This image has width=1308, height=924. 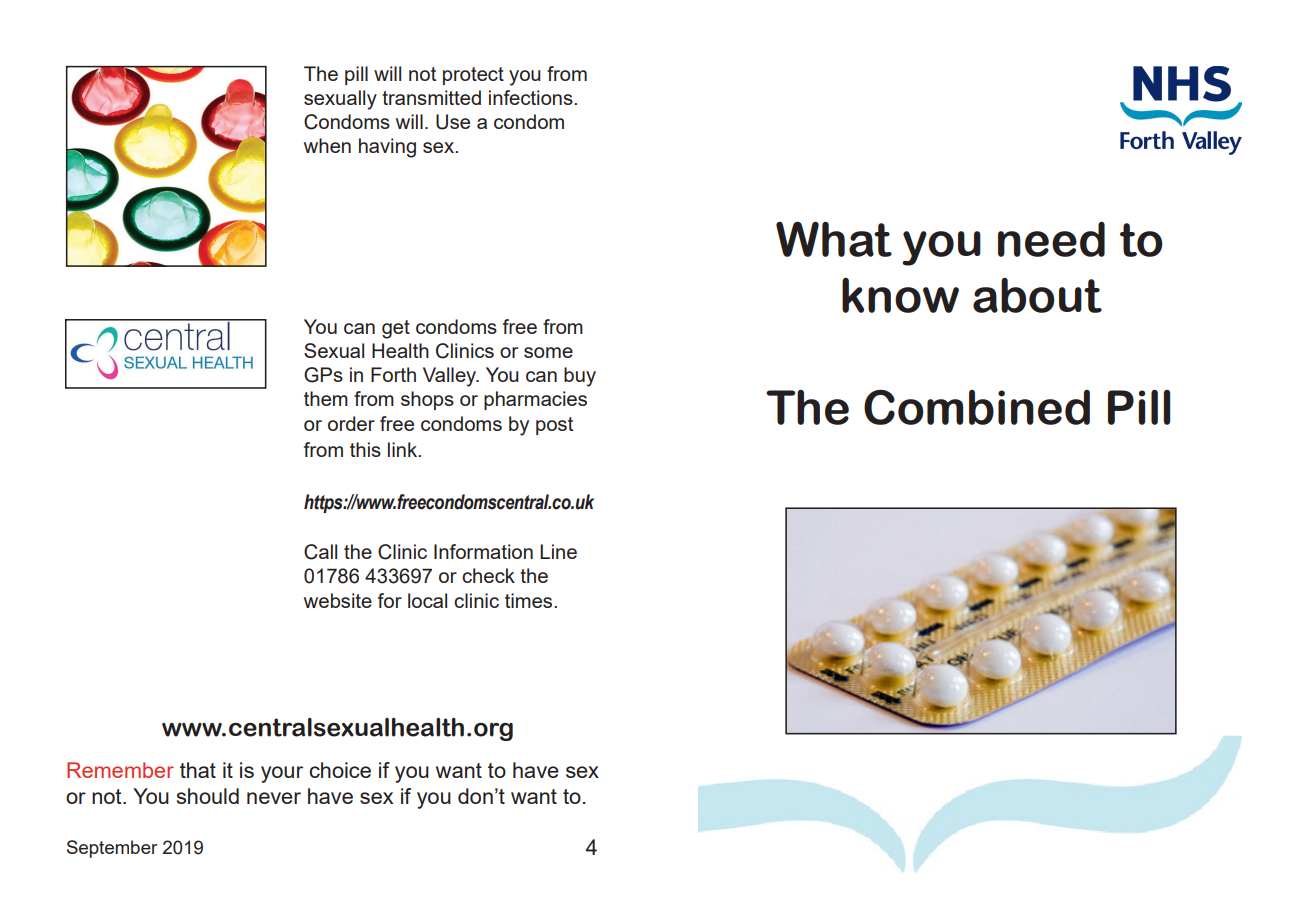 What do you see at coordinates (554, 426) in the image?
I see `post` at bounding box center [554, 426].
